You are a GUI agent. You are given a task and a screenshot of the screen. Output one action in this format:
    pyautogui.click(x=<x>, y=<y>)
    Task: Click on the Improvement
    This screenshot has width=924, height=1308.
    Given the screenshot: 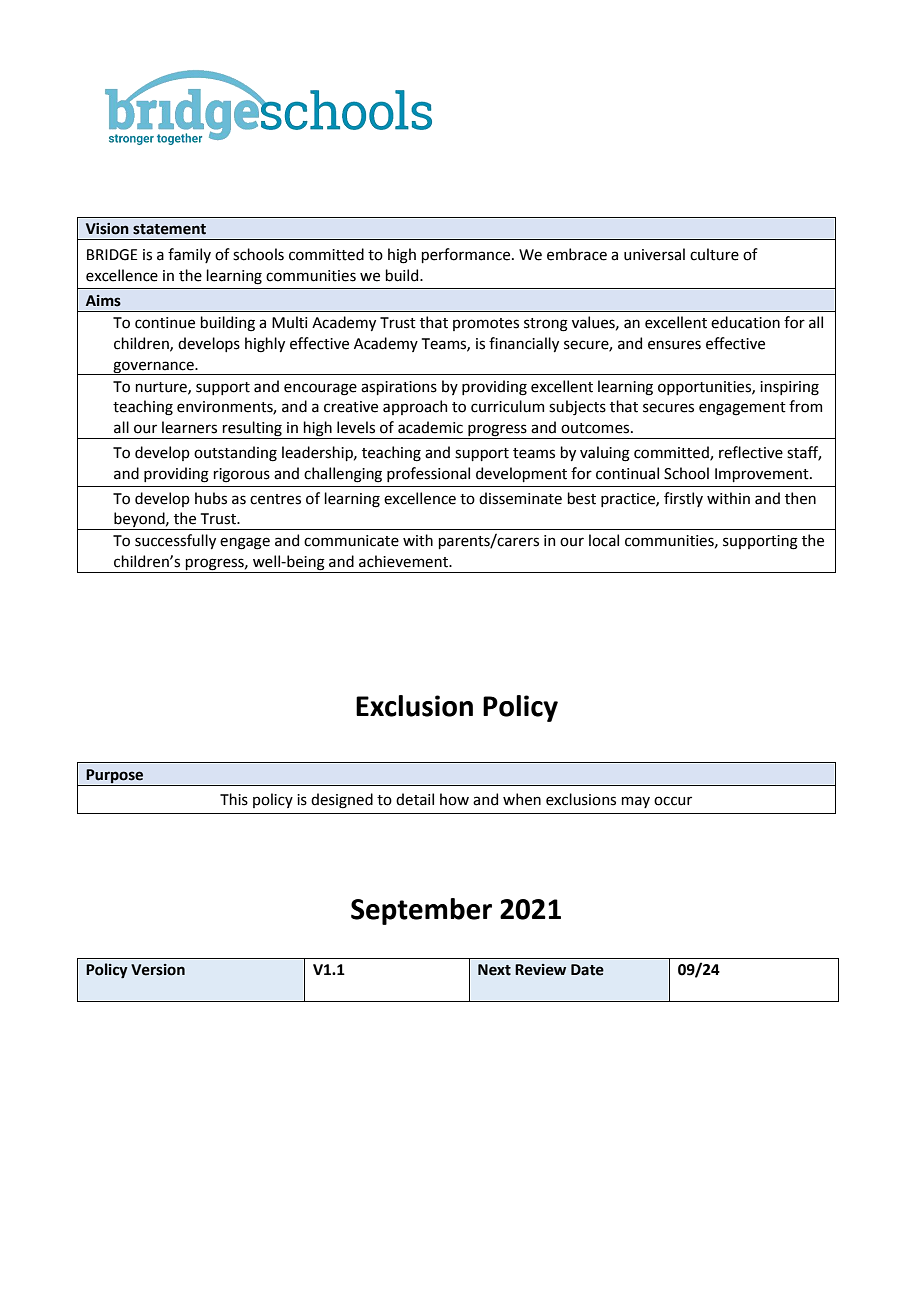 What is the action you would take?
    pyautogui.click(x=763, y=475)
